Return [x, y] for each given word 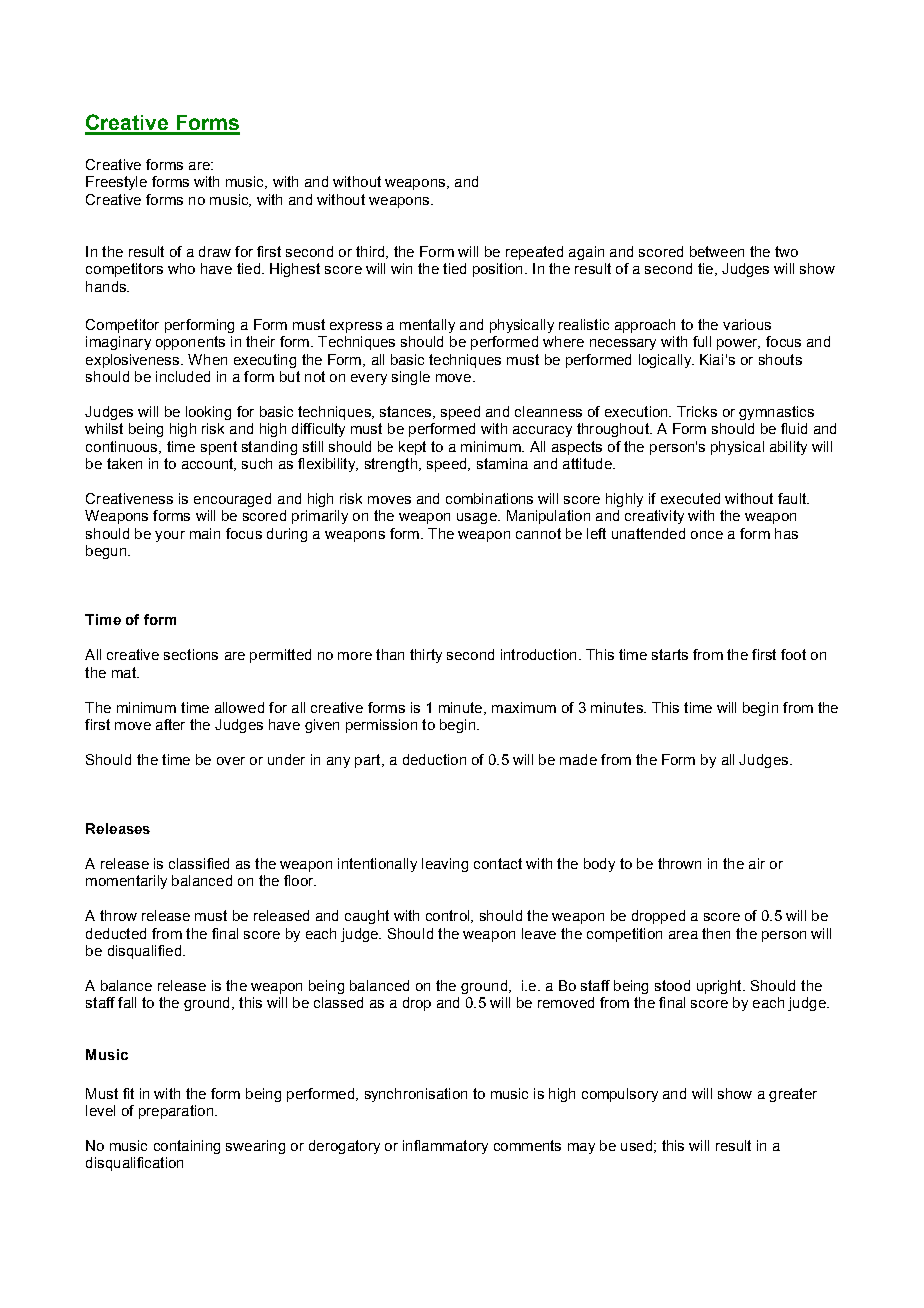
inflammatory [445, 1147]
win [401, 268]
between [717, 251]
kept [412, 448]
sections [191, 654]
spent [219, 448]
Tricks [697, 411]
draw [215, 251]
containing [187, 1147]
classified [199, 863]
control [449, 916]
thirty [426, 656]
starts [670, 654]
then [716, 933]
